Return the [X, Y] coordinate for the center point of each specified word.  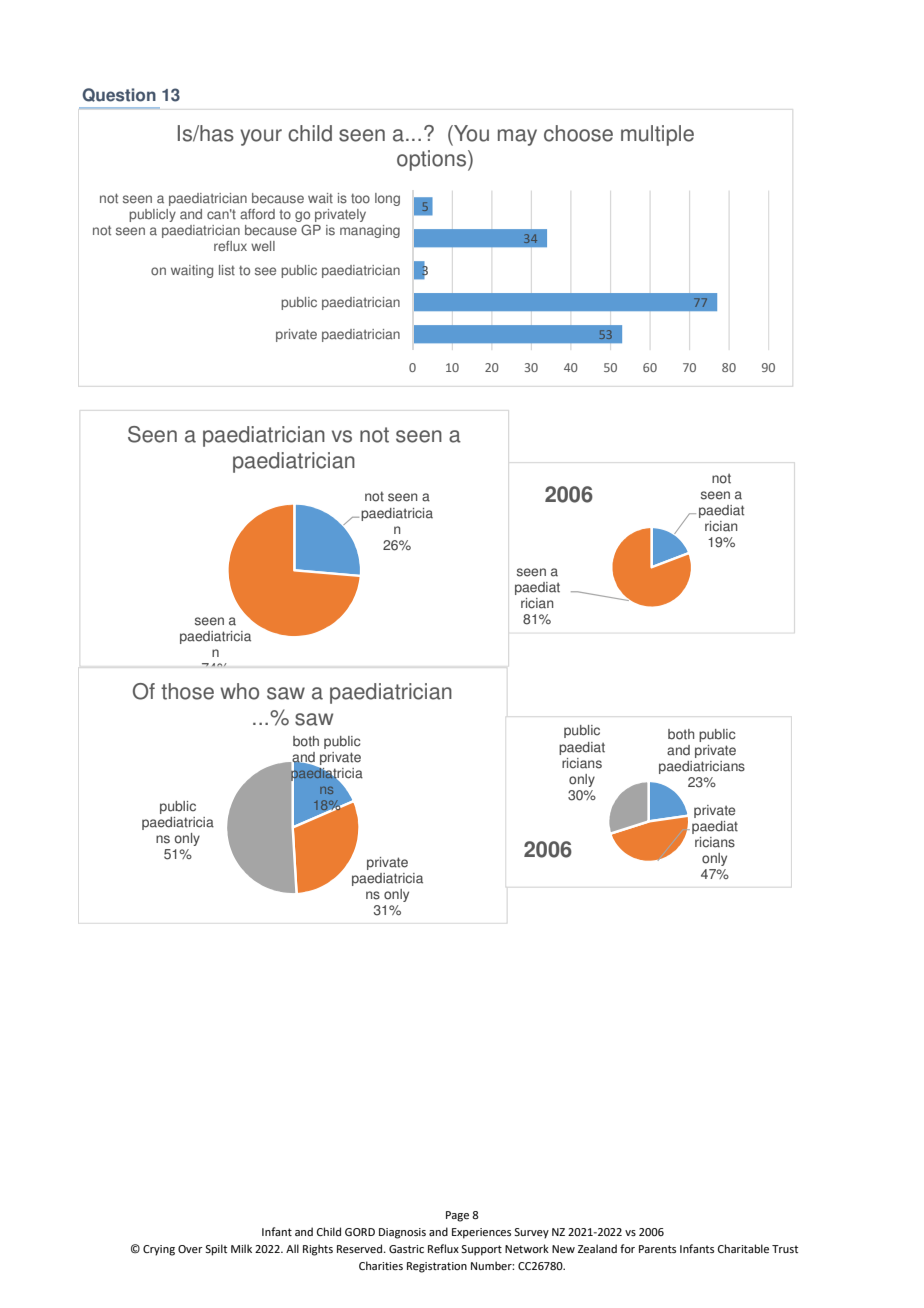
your [261, 137]
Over [190, 1249]
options [431, 160]
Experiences [481, 1233]
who [239, 691]
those [187, 691]
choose [578, 133]
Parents [657, 1249]
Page [457, 1216]
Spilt [216, 1250]
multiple [657, 135]
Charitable [743, 1248]
